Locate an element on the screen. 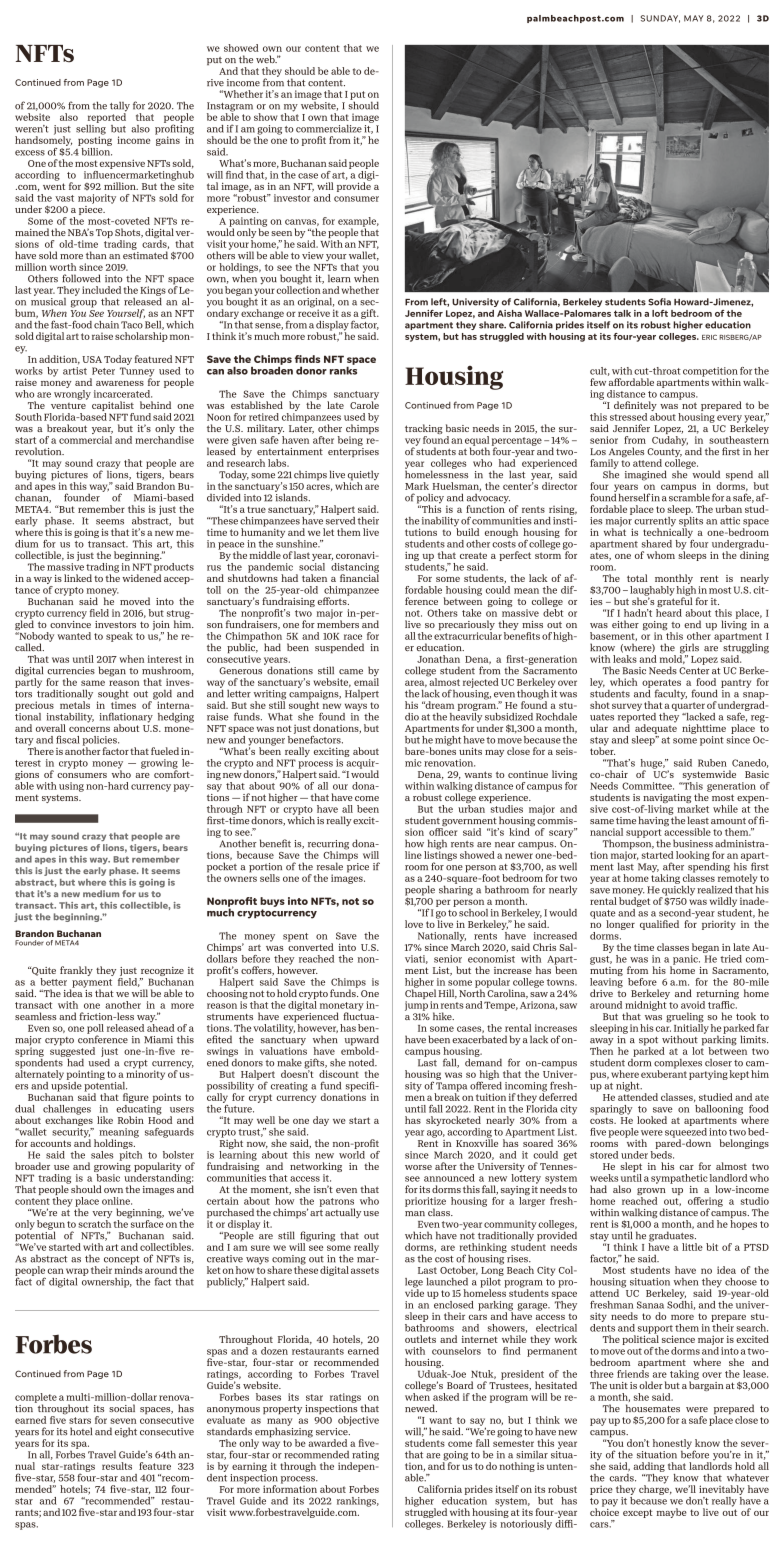 This screenshot has height=1559, width=784. Instagram is located at coordinates (230, 108).
